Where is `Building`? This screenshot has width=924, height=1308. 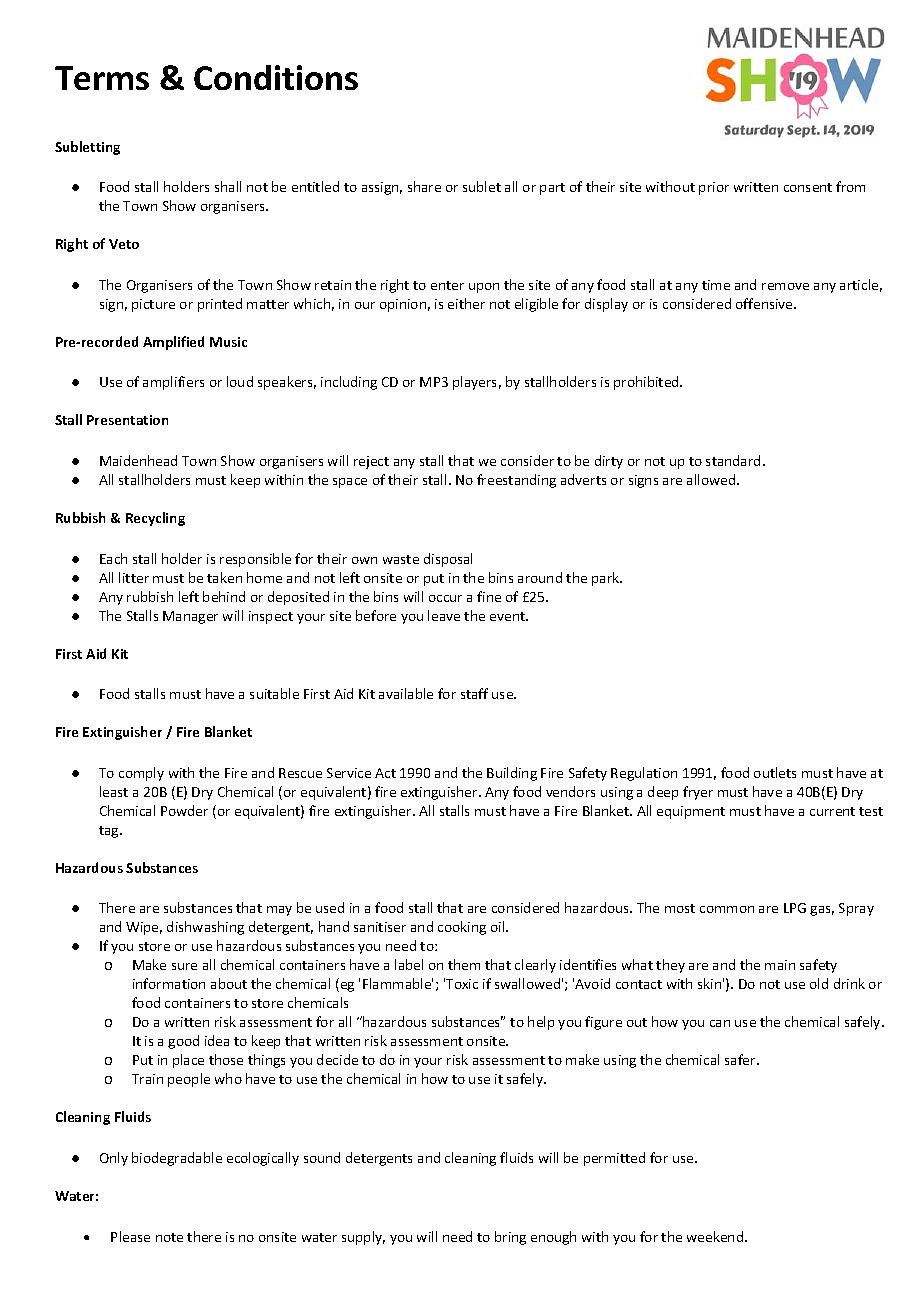 Building is located at coordinates (512, 774).
